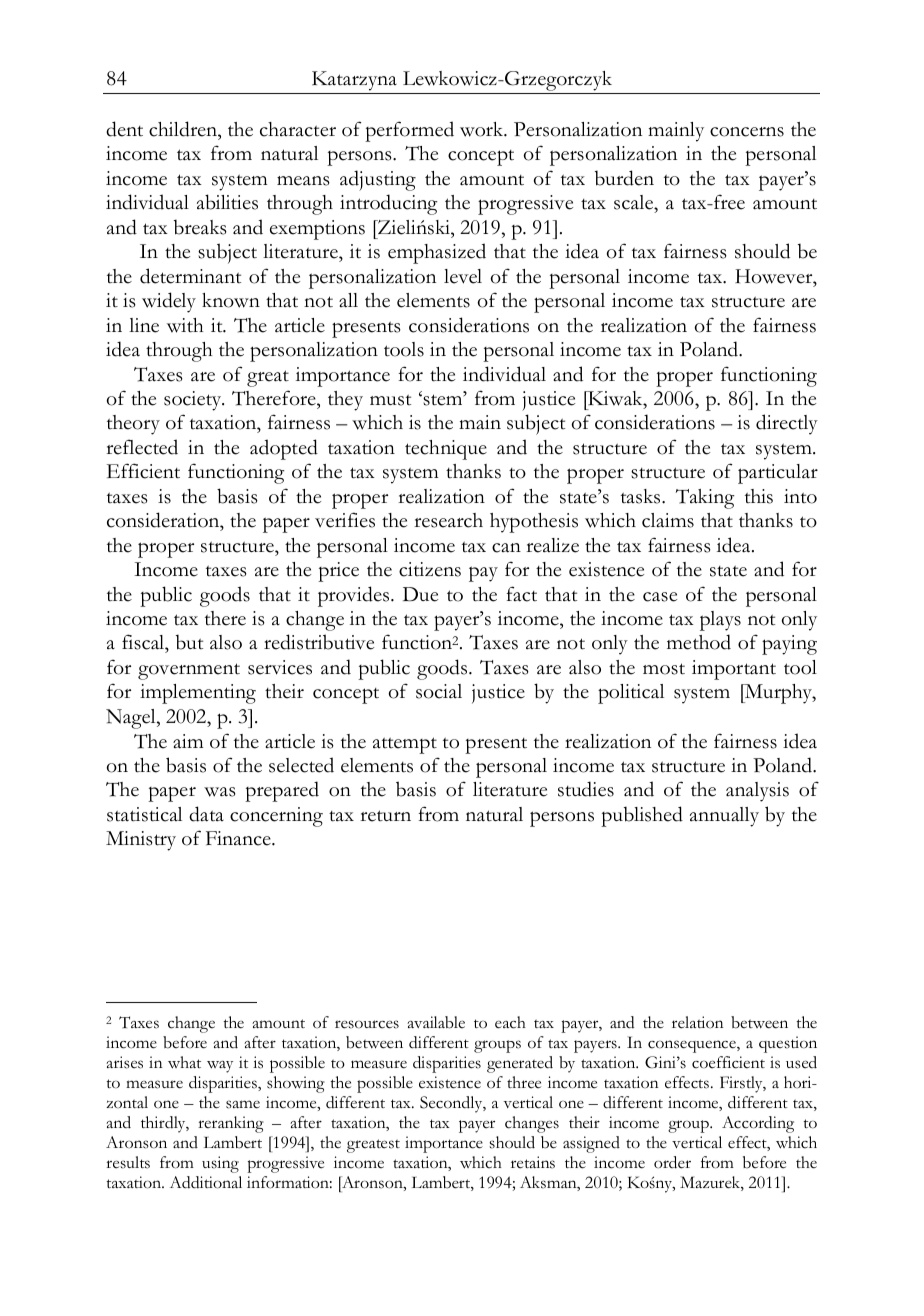 This image has height=1316, width=924. I want to click on using, so click(220, 1164).
